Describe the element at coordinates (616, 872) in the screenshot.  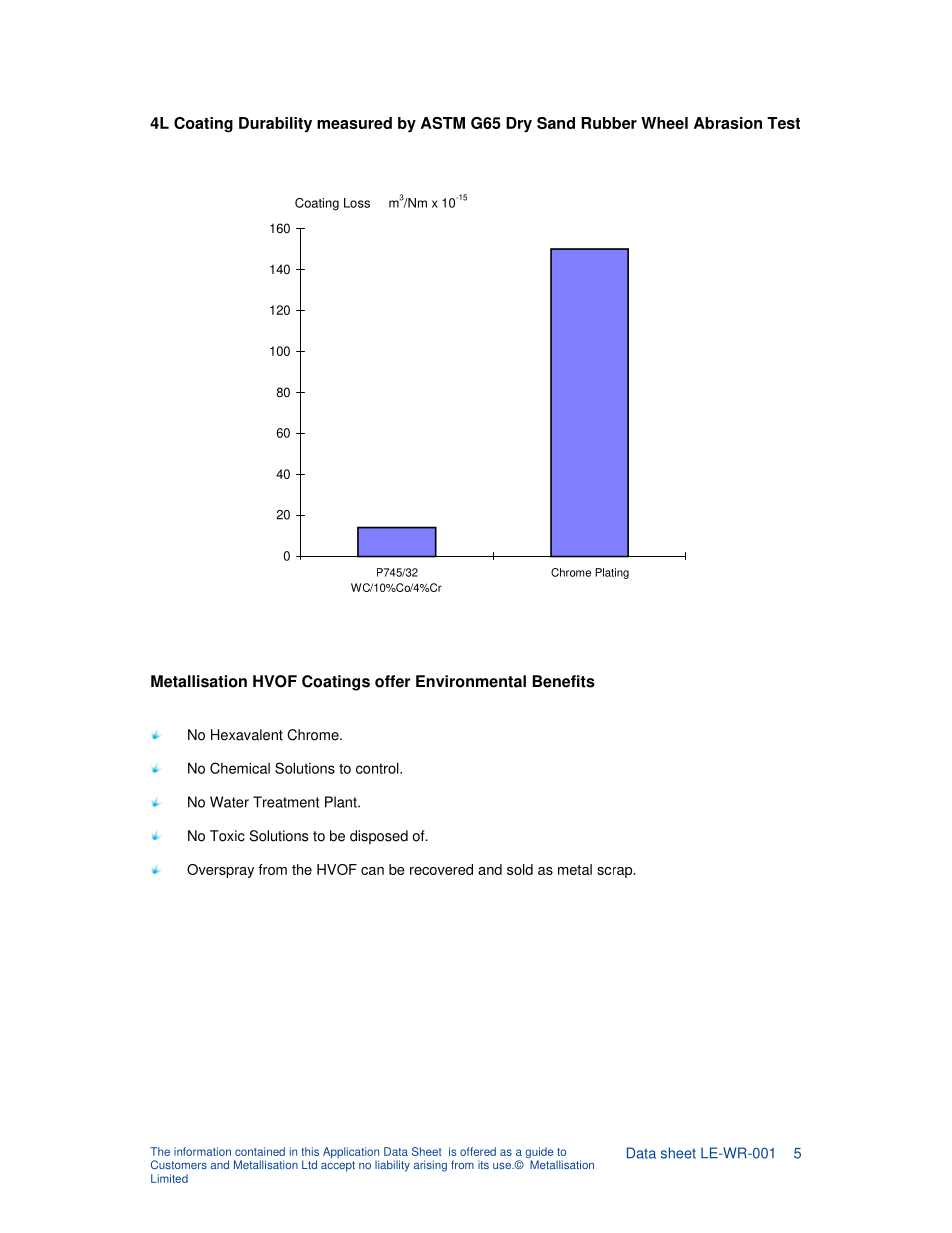
I see `scrap` at that location.
